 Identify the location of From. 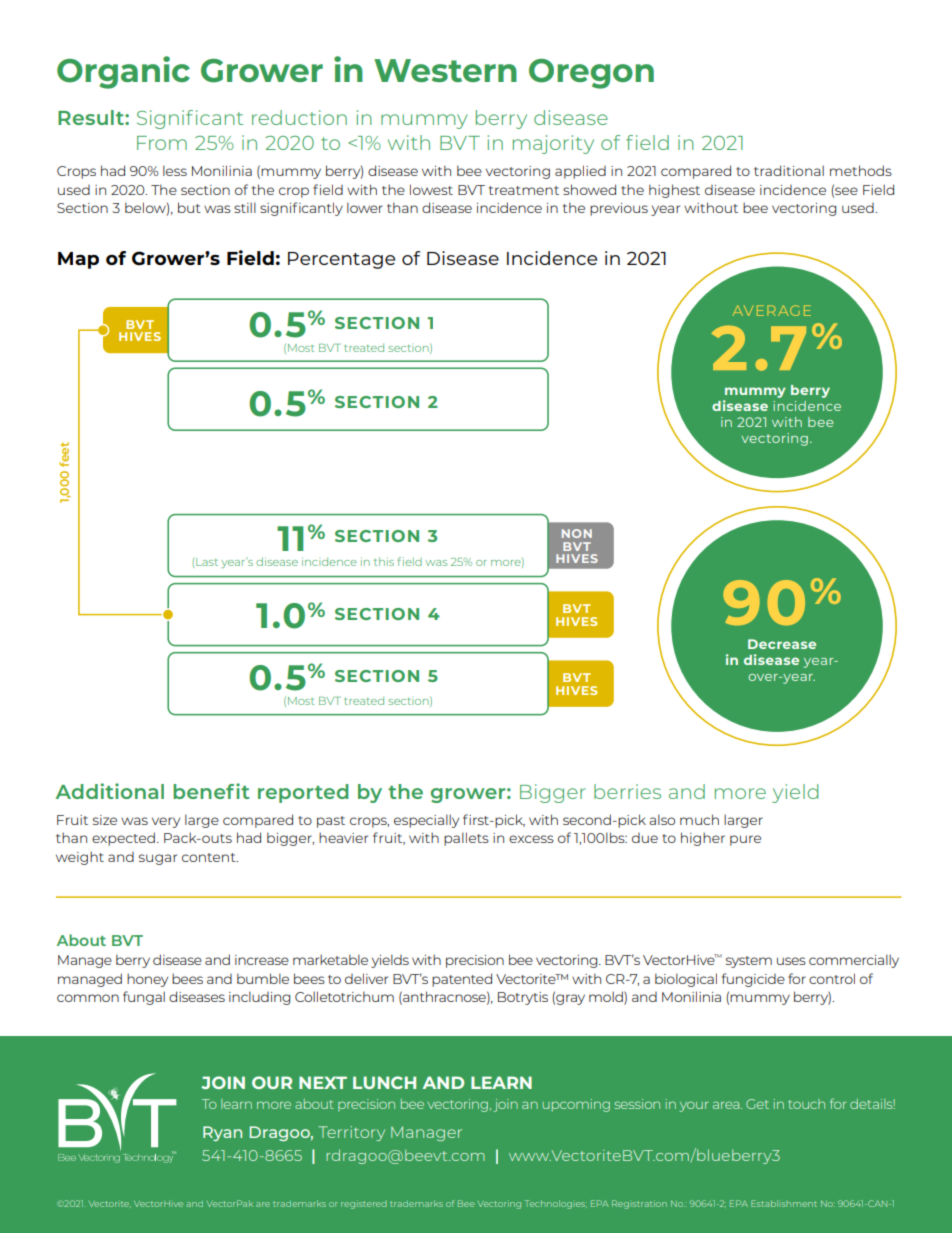
(162, 143).
